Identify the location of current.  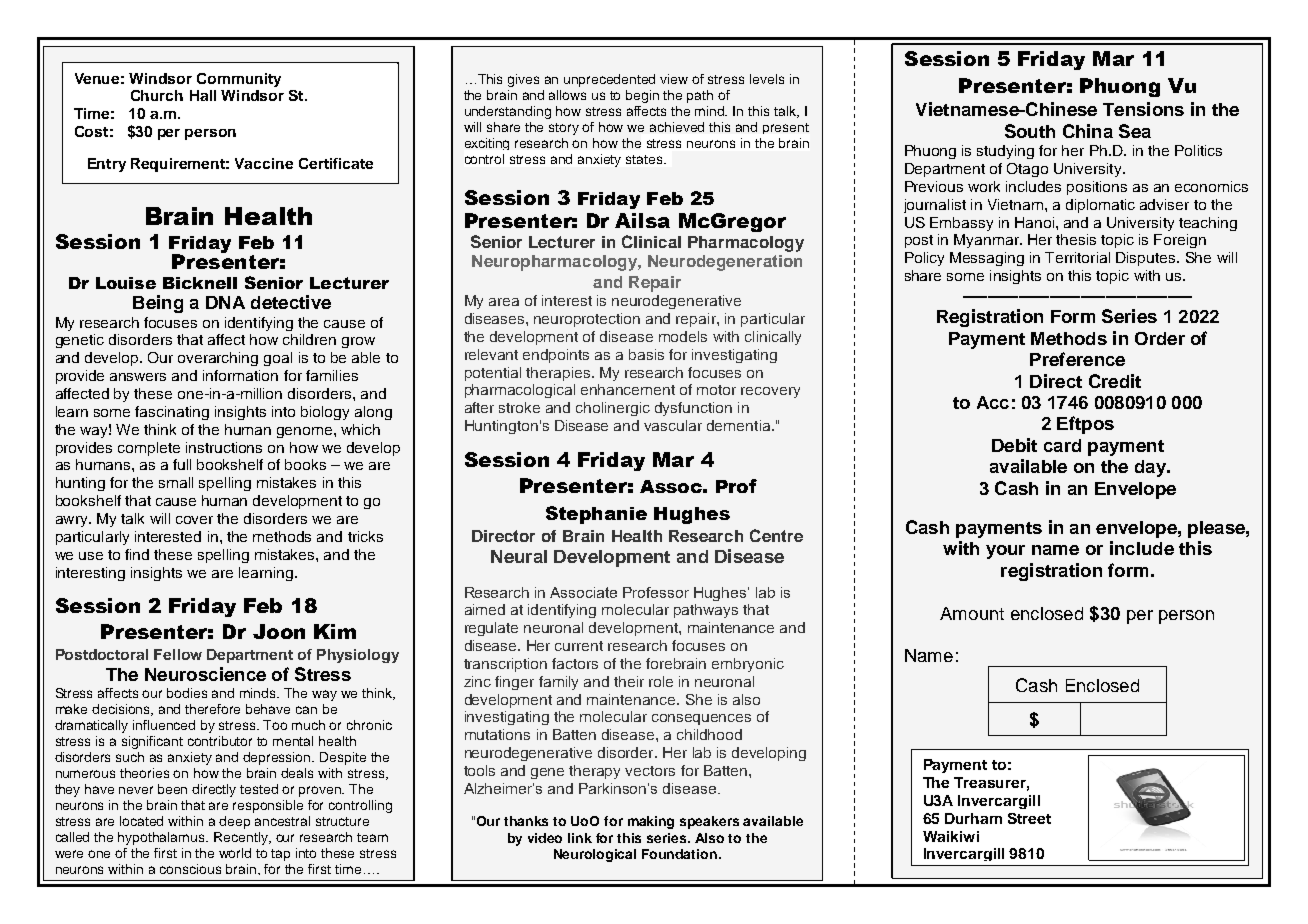
(579, 646).
